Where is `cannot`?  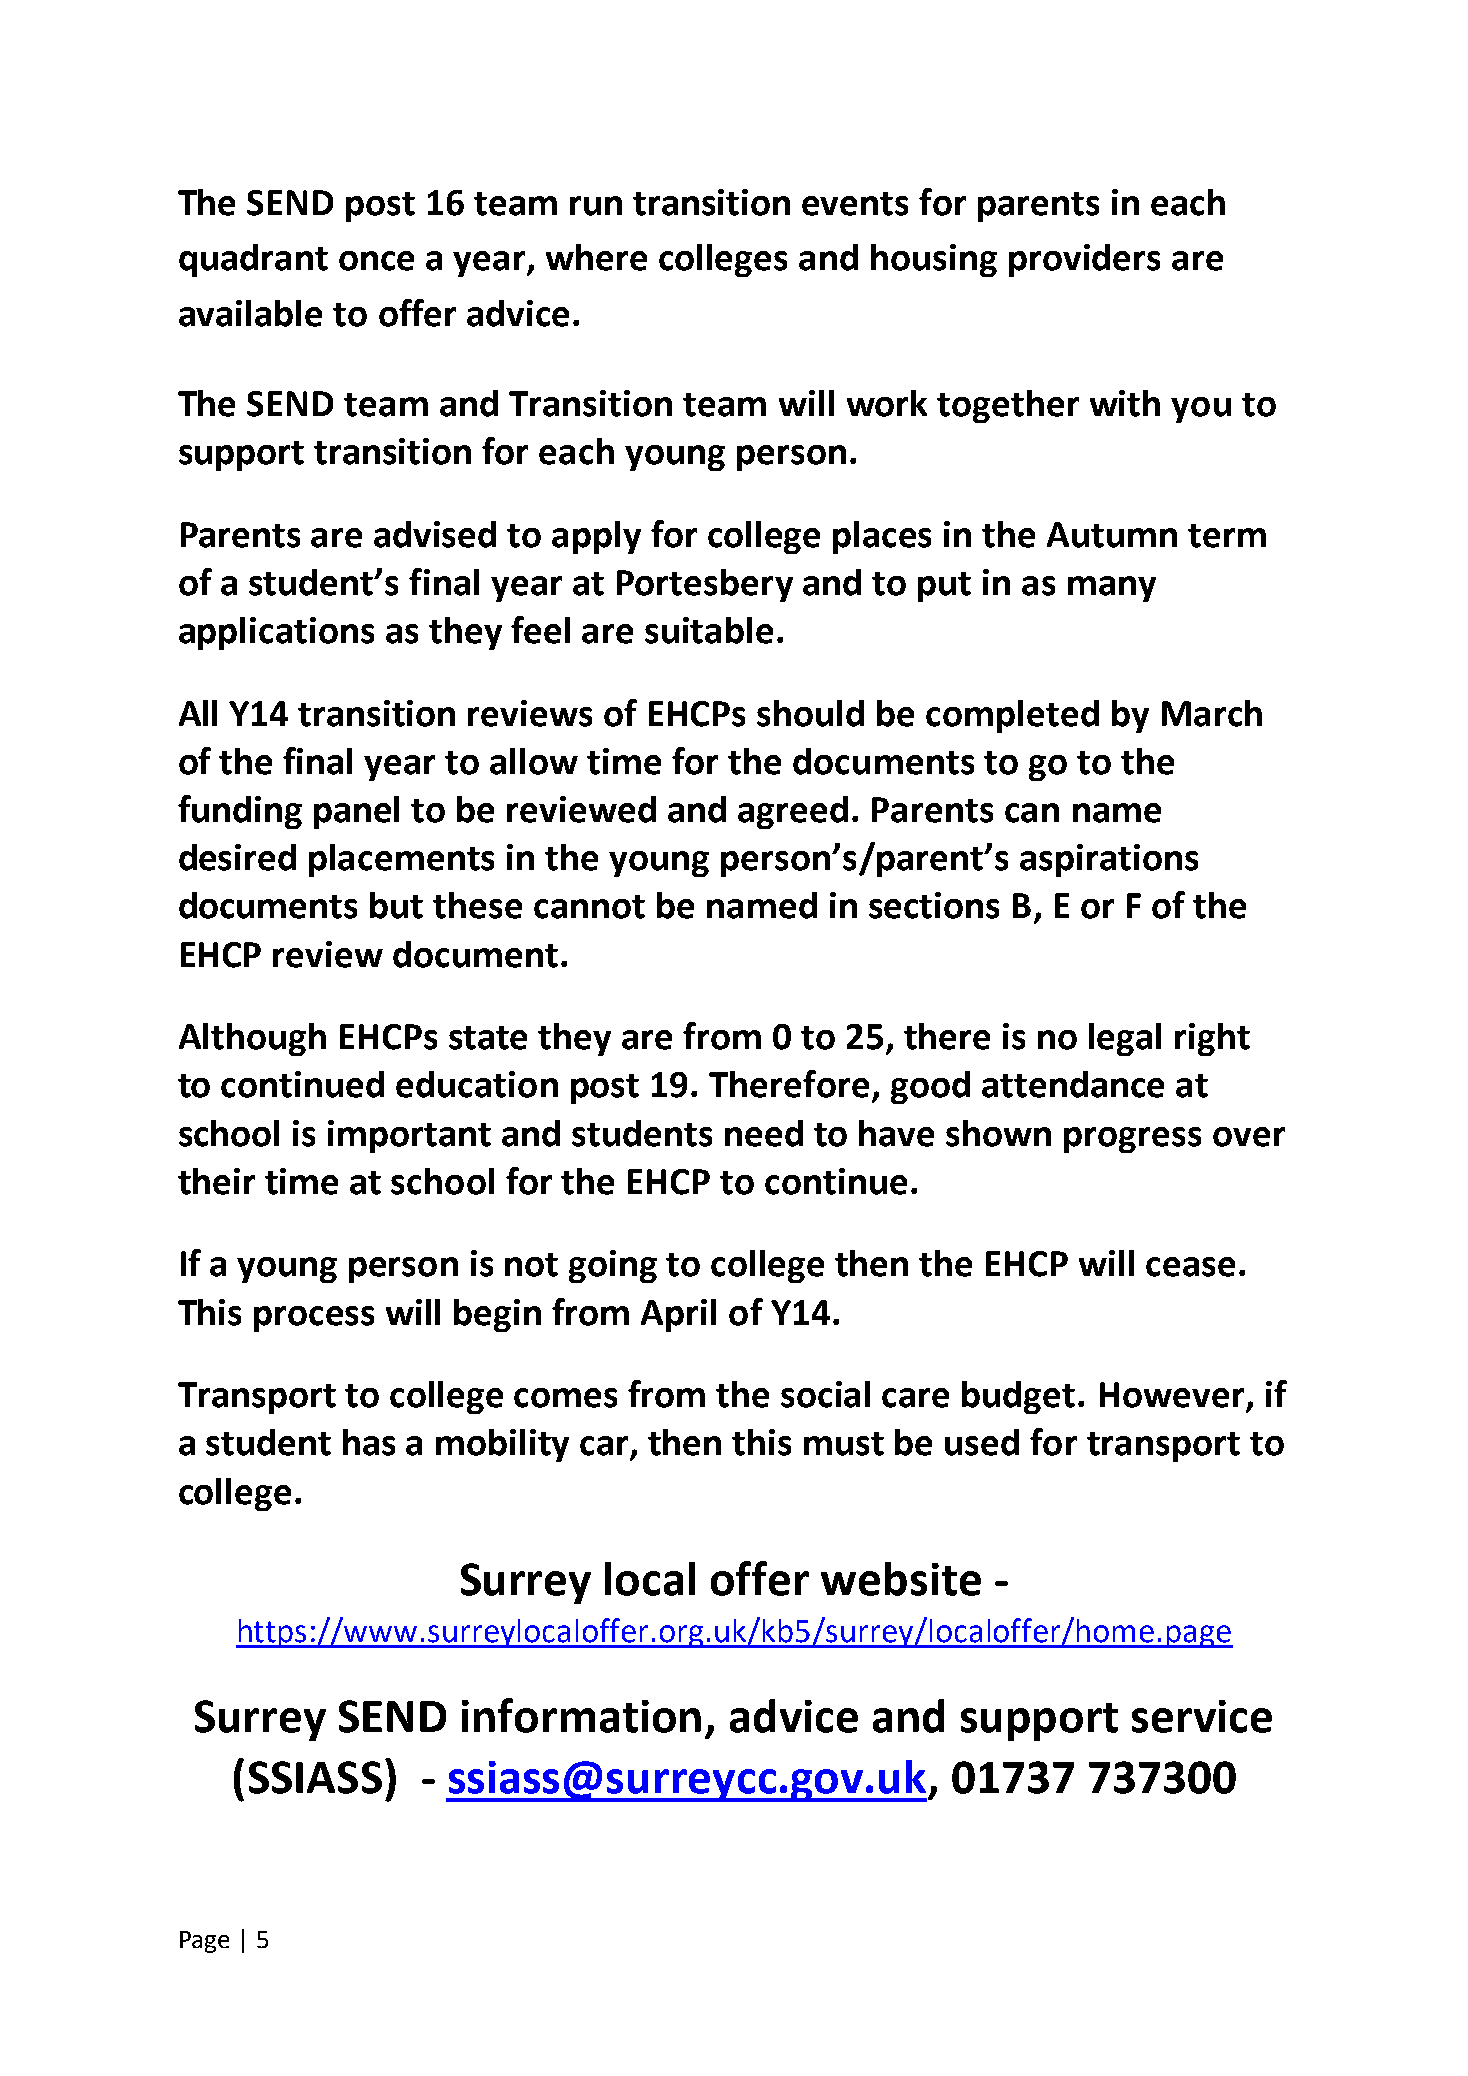
cannot is located at coordinates (589, 907).
